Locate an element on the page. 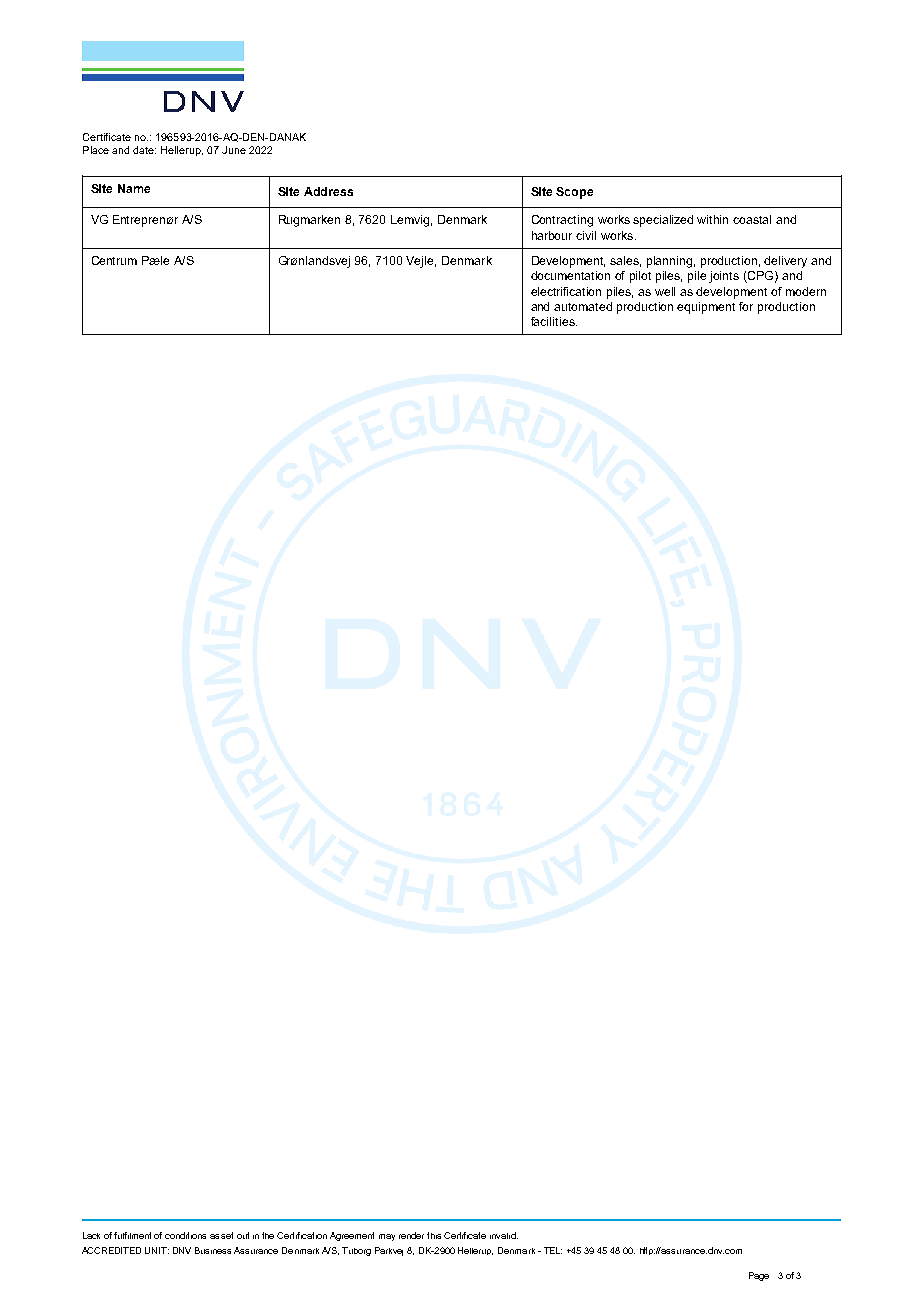 The height and width of the document is (1308, 924). conditions is located at coordinates (185, 1235).
